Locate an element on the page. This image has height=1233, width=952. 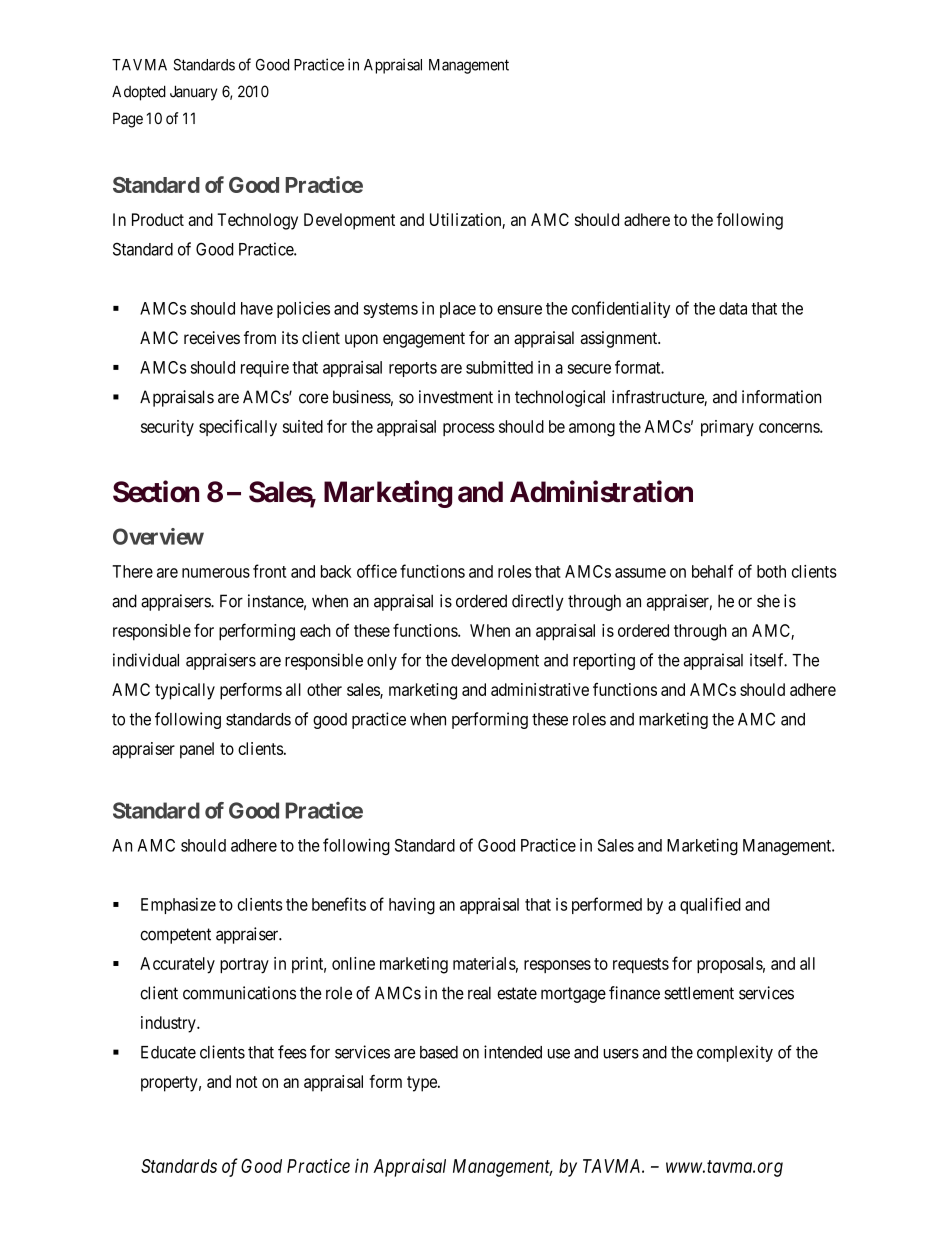
based is located at coordinates (439, 1052).
